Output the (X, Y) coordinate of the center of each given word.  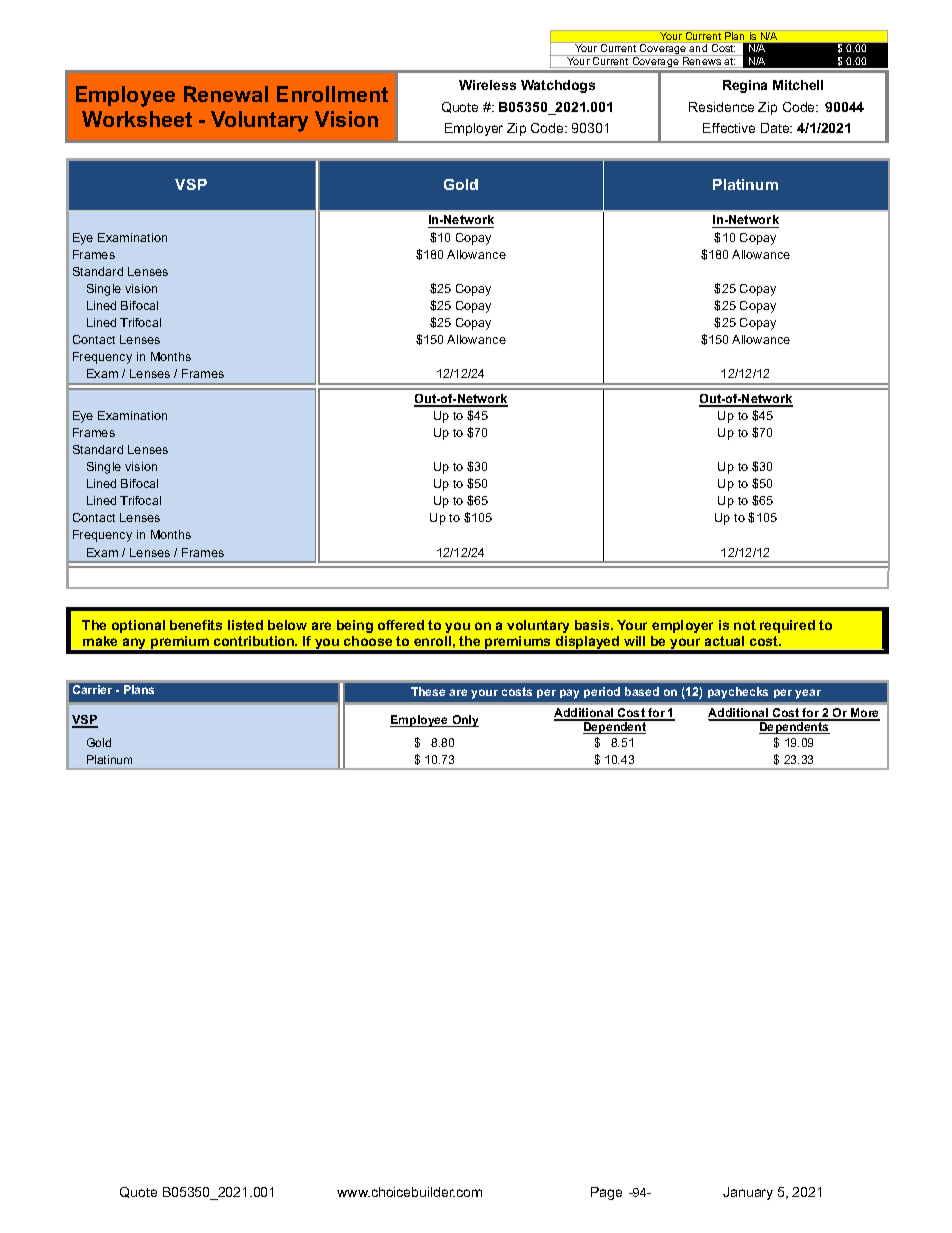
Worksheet (137, 119)
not (745, 625)
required (787, 626)
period (602, 692)
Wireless (487, 85)
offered (401, 625)
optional (138, 626)
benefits (196, 625)
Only (464, 721)
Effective (729, 128)
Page (606, 1193)
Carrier (92, 689)
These (428, 691)
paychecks (738, 693)
